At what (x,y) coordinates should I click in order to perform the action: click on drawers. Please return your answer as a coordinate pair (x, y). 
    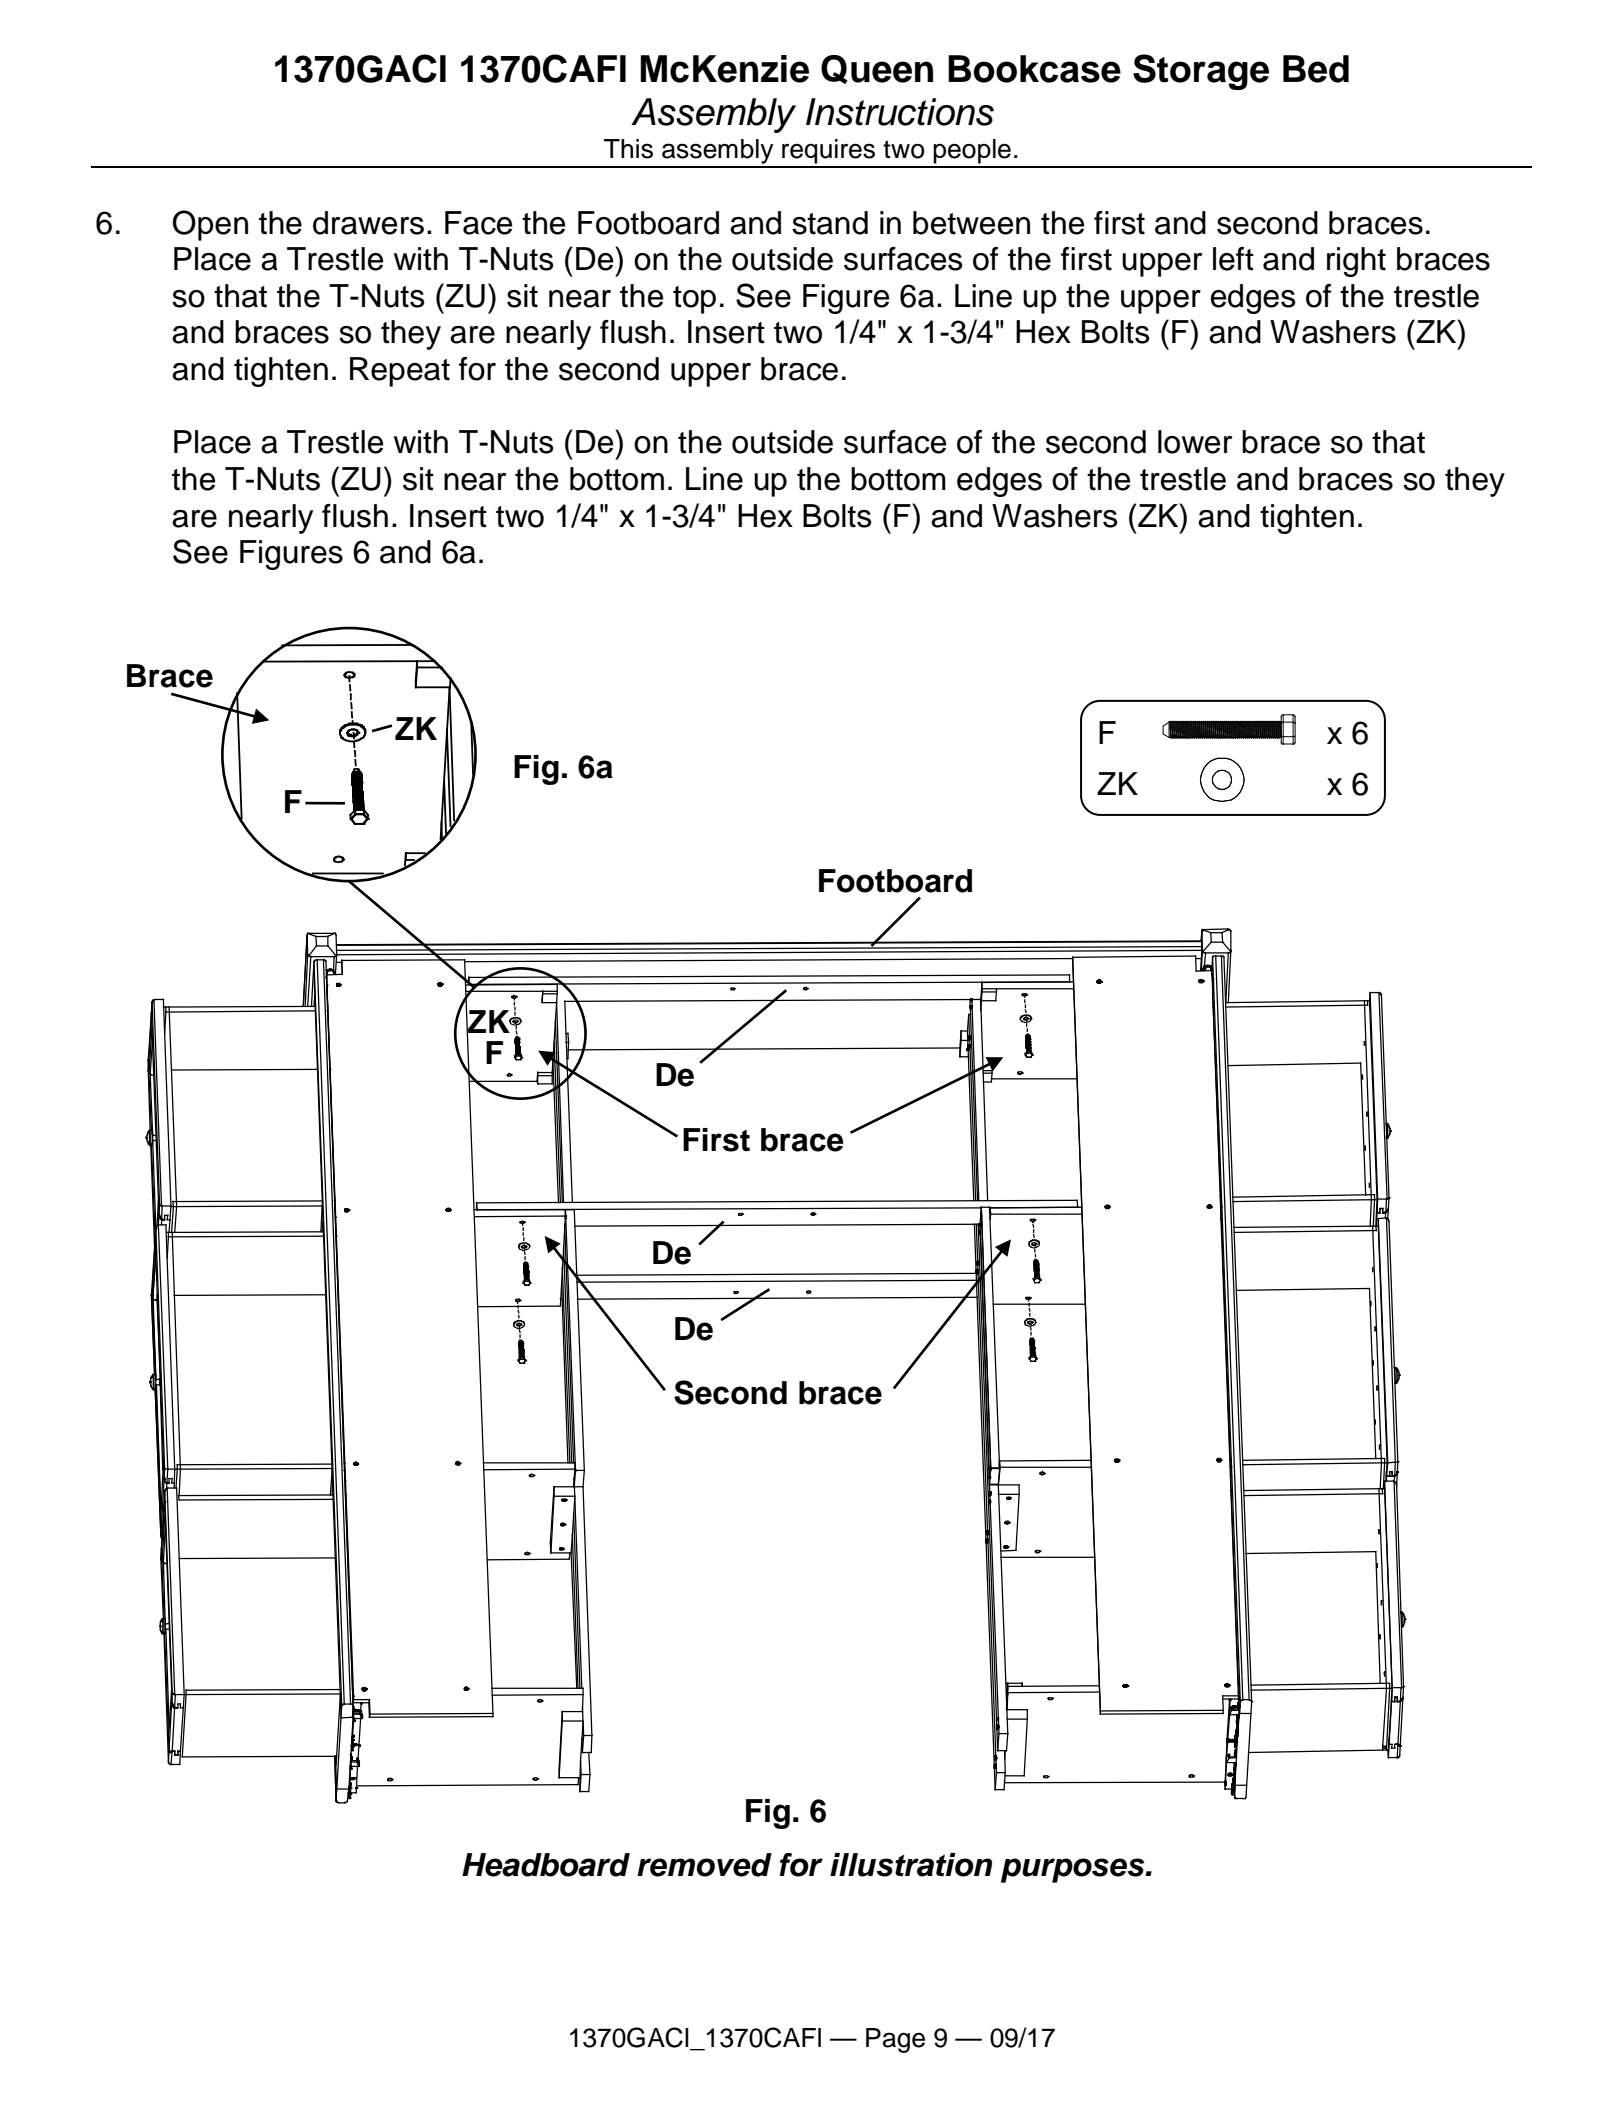
    Looking at the image, I should click on (368, 223).
